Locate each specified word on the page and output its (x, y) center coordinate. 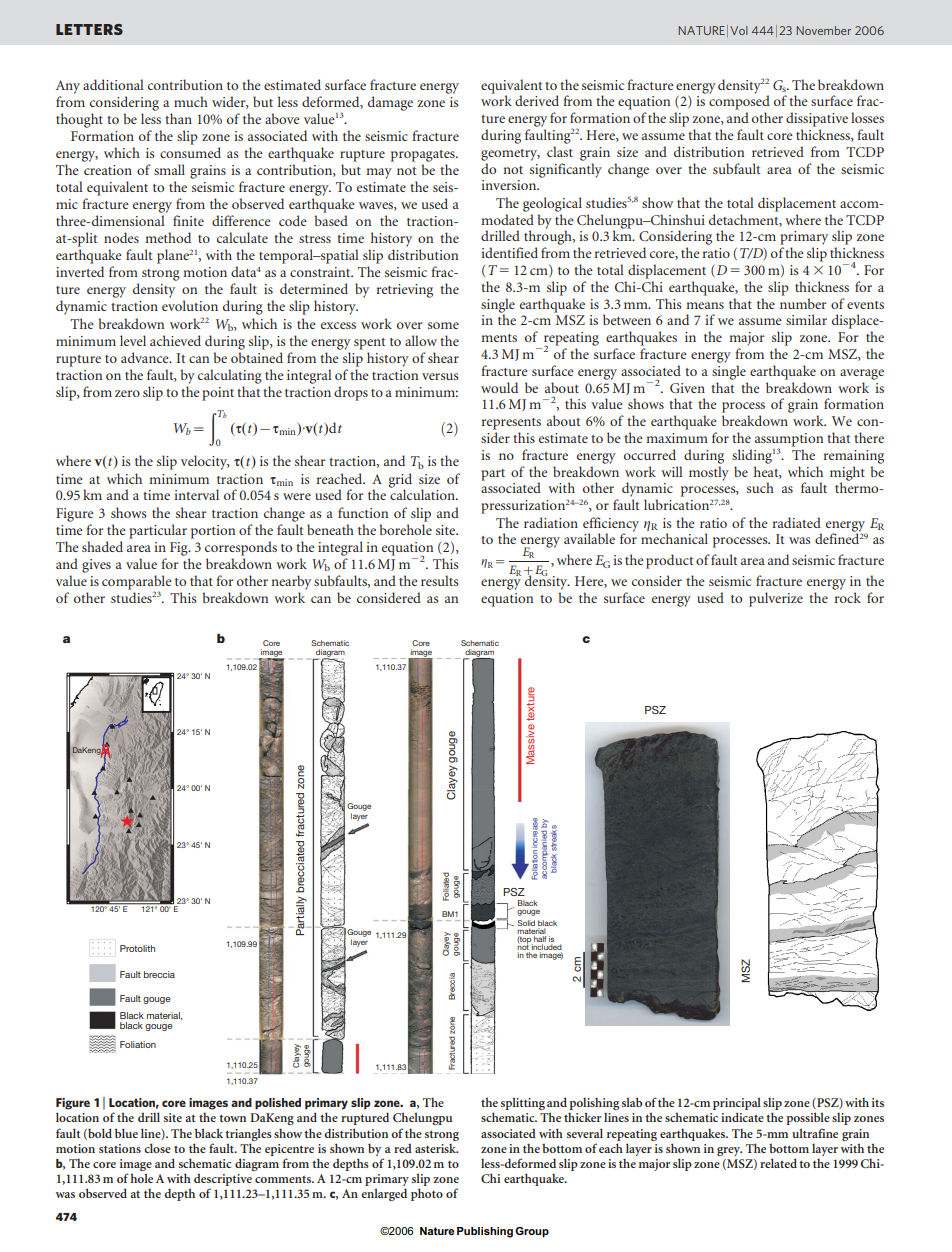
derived (537, 100)
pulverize (776, 599)
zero (127, 393)
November (824, 30)
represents (511, 424)
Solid (526, 923)
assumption (789, 441)
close (157, 1148)
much (191, 101)
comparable (137, 583)
